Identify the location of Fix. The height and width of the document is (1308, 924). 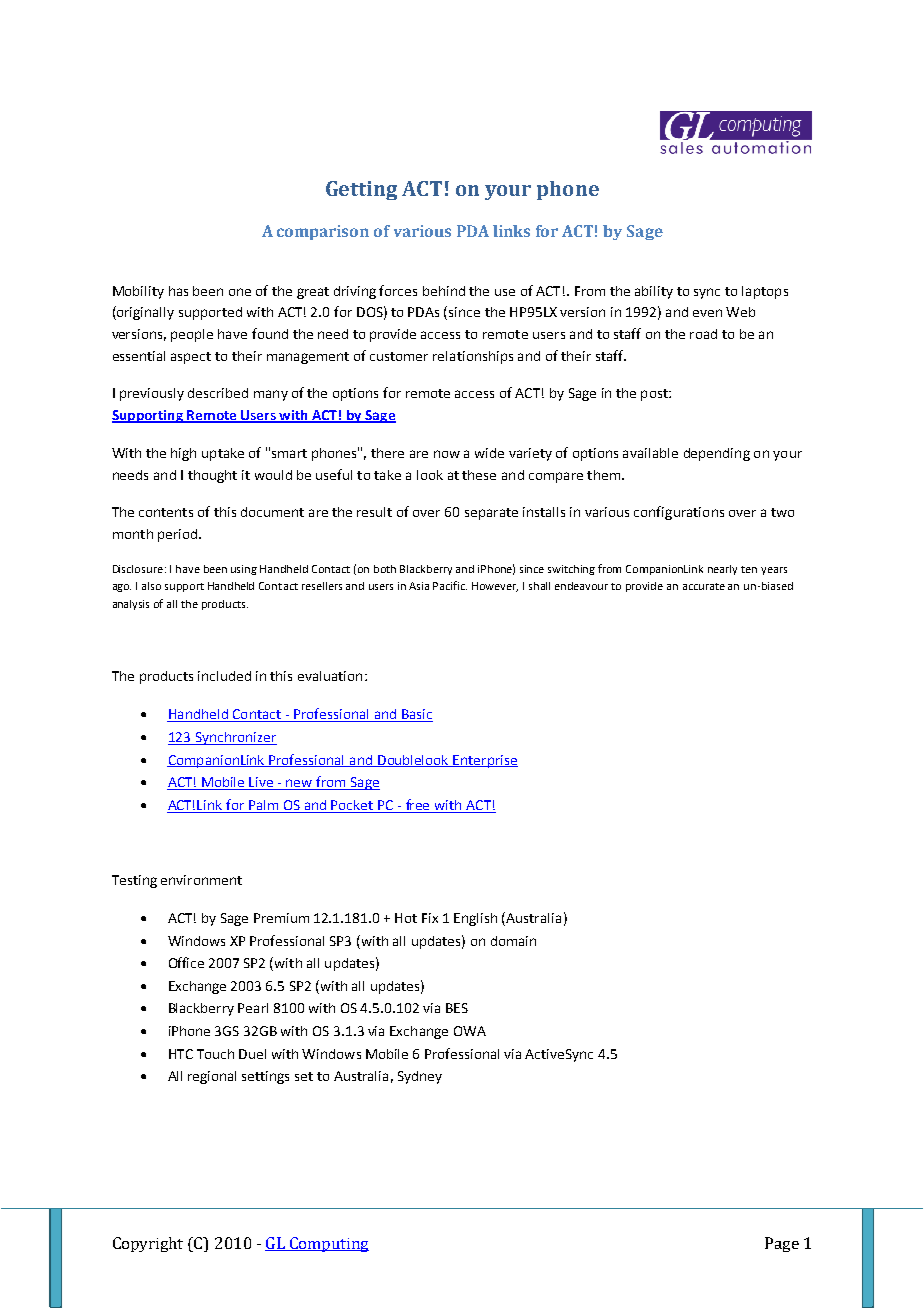
(430, 918).
